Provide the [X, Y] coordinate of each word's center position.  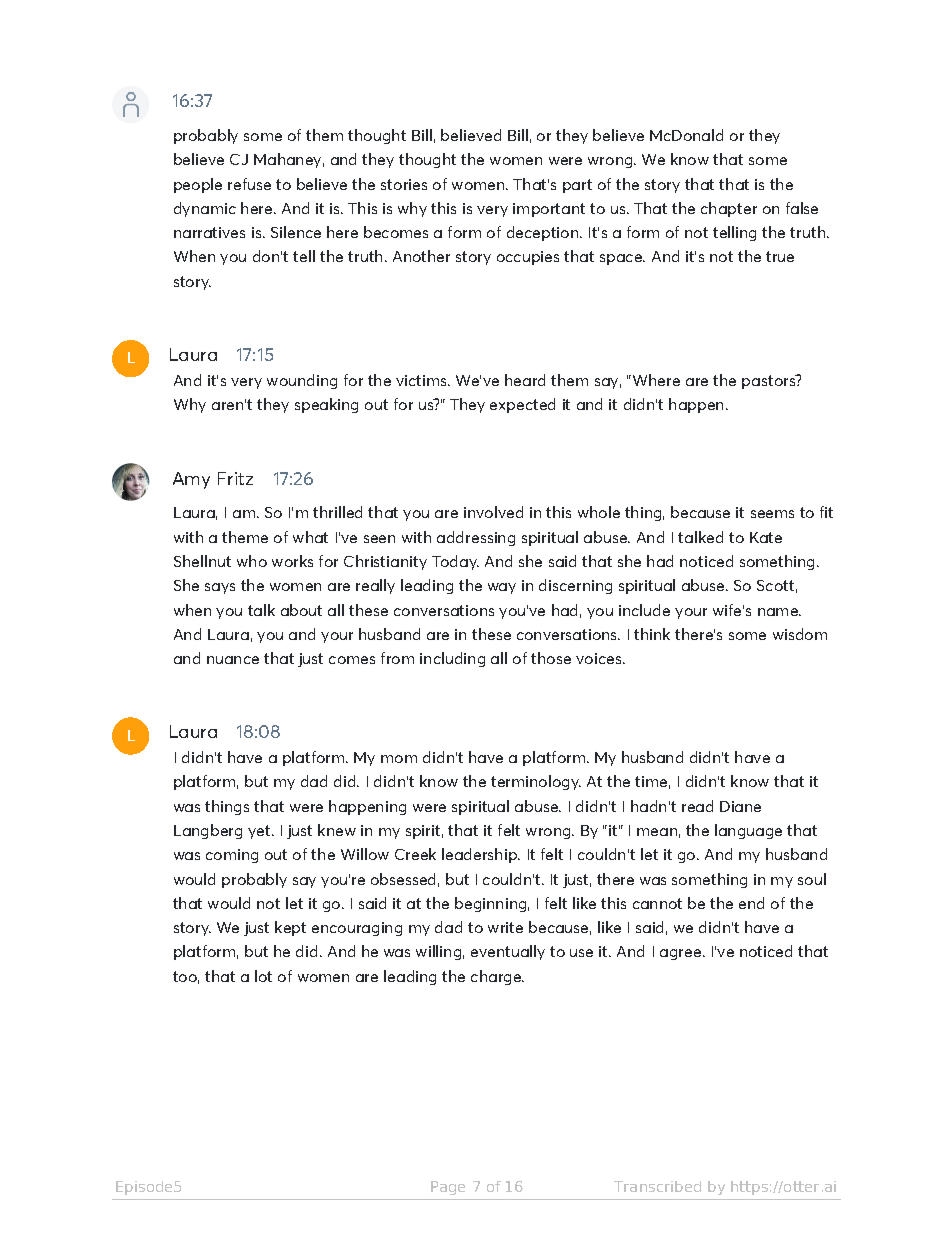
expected [522, 405]
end [751, 903]
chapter [729, 209]
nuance [233, 660]
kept [290, 928]
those [551, 658]
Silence [296, 232]
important [549, 210]
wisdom [800, 634]
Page [448, 1188]
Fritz [235, 478]
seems [772, 514]
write [505, 927]
